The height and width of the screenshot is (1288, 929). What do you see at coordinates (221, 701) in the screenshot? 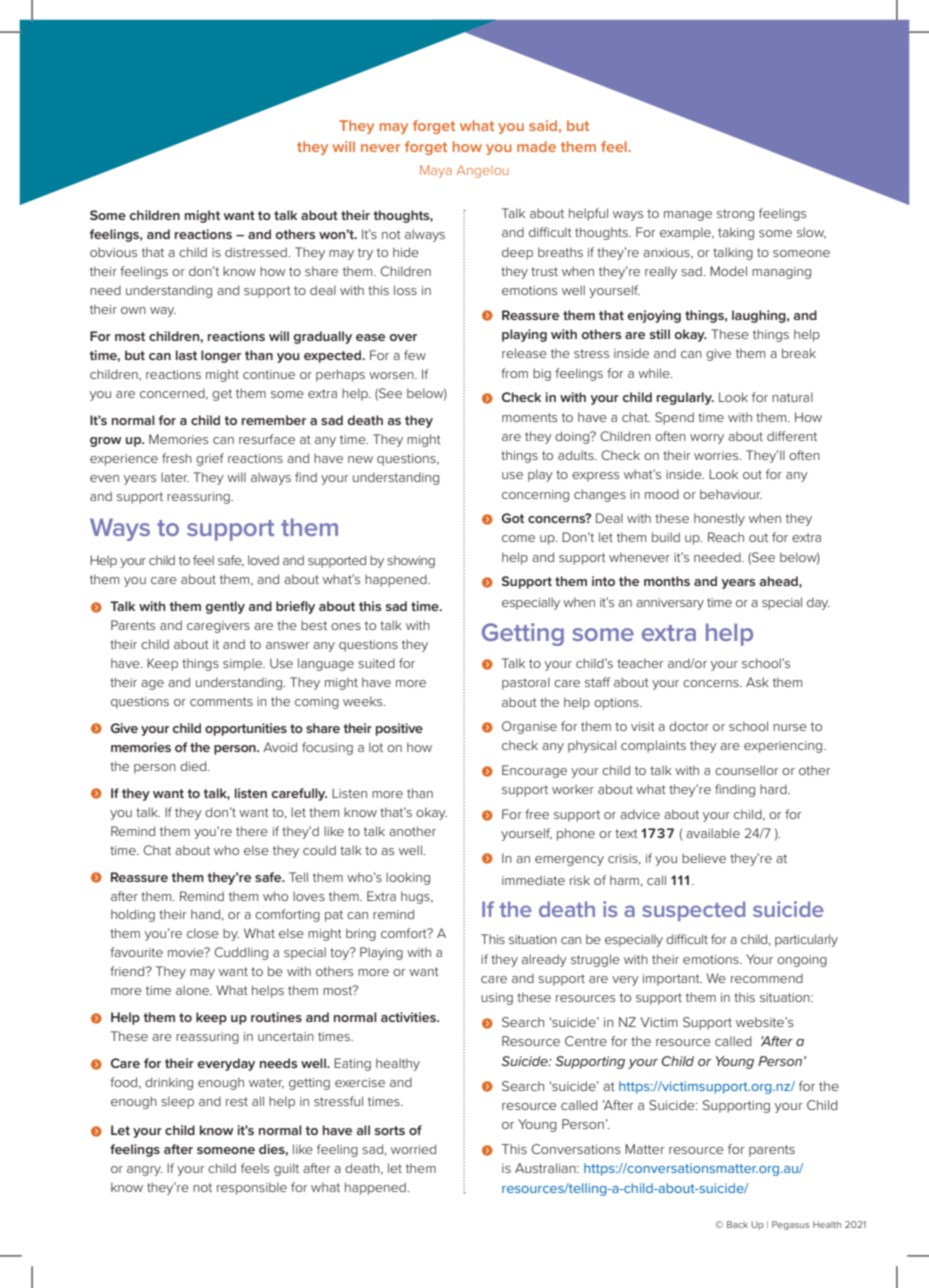
I see `comments` at bounding box center [221, 701].
